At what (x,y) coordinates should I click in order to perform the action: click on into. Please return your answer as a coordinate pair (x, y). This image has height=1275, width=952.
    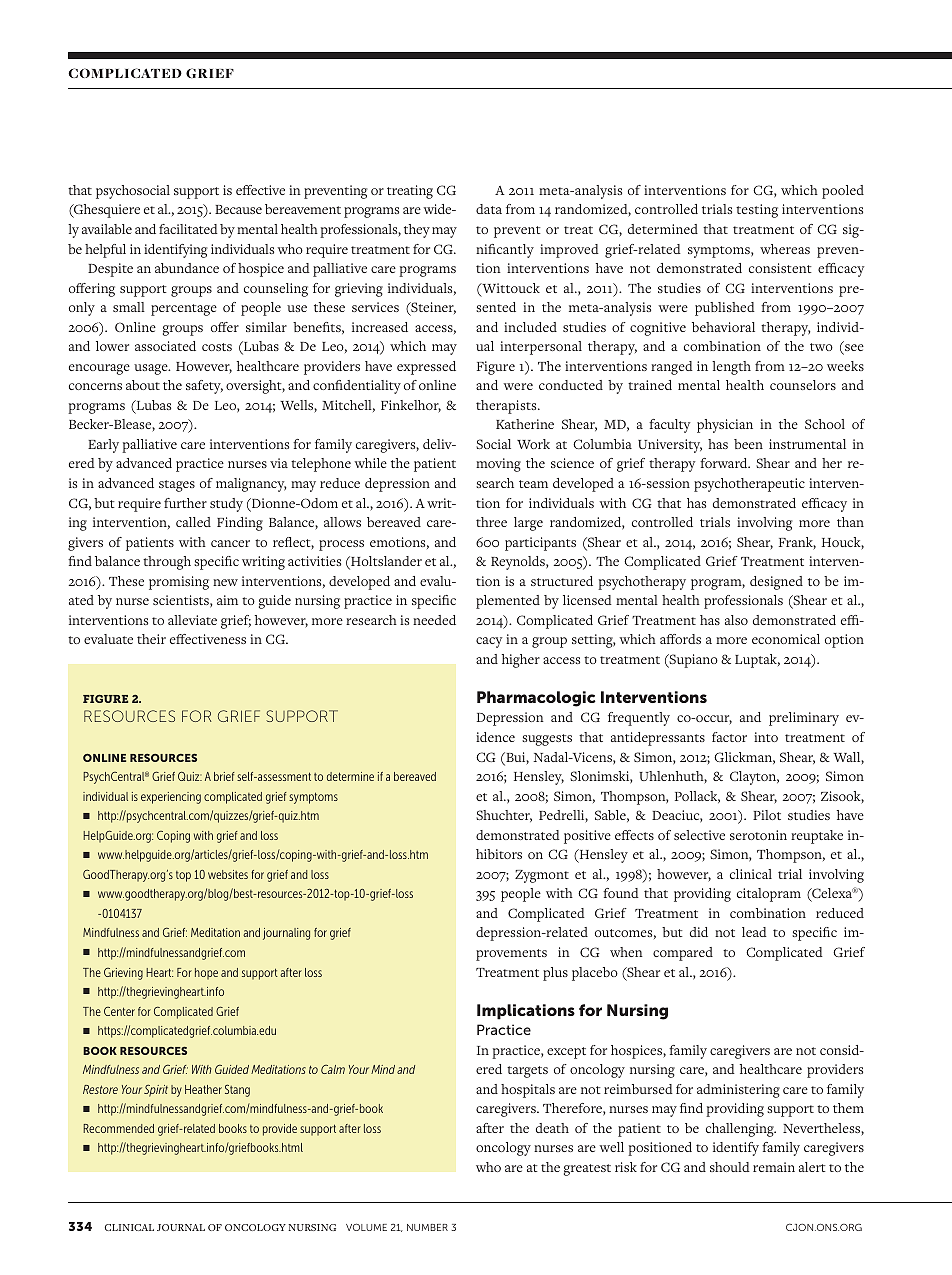
    Looking at the image, I should click on (766, 737).
